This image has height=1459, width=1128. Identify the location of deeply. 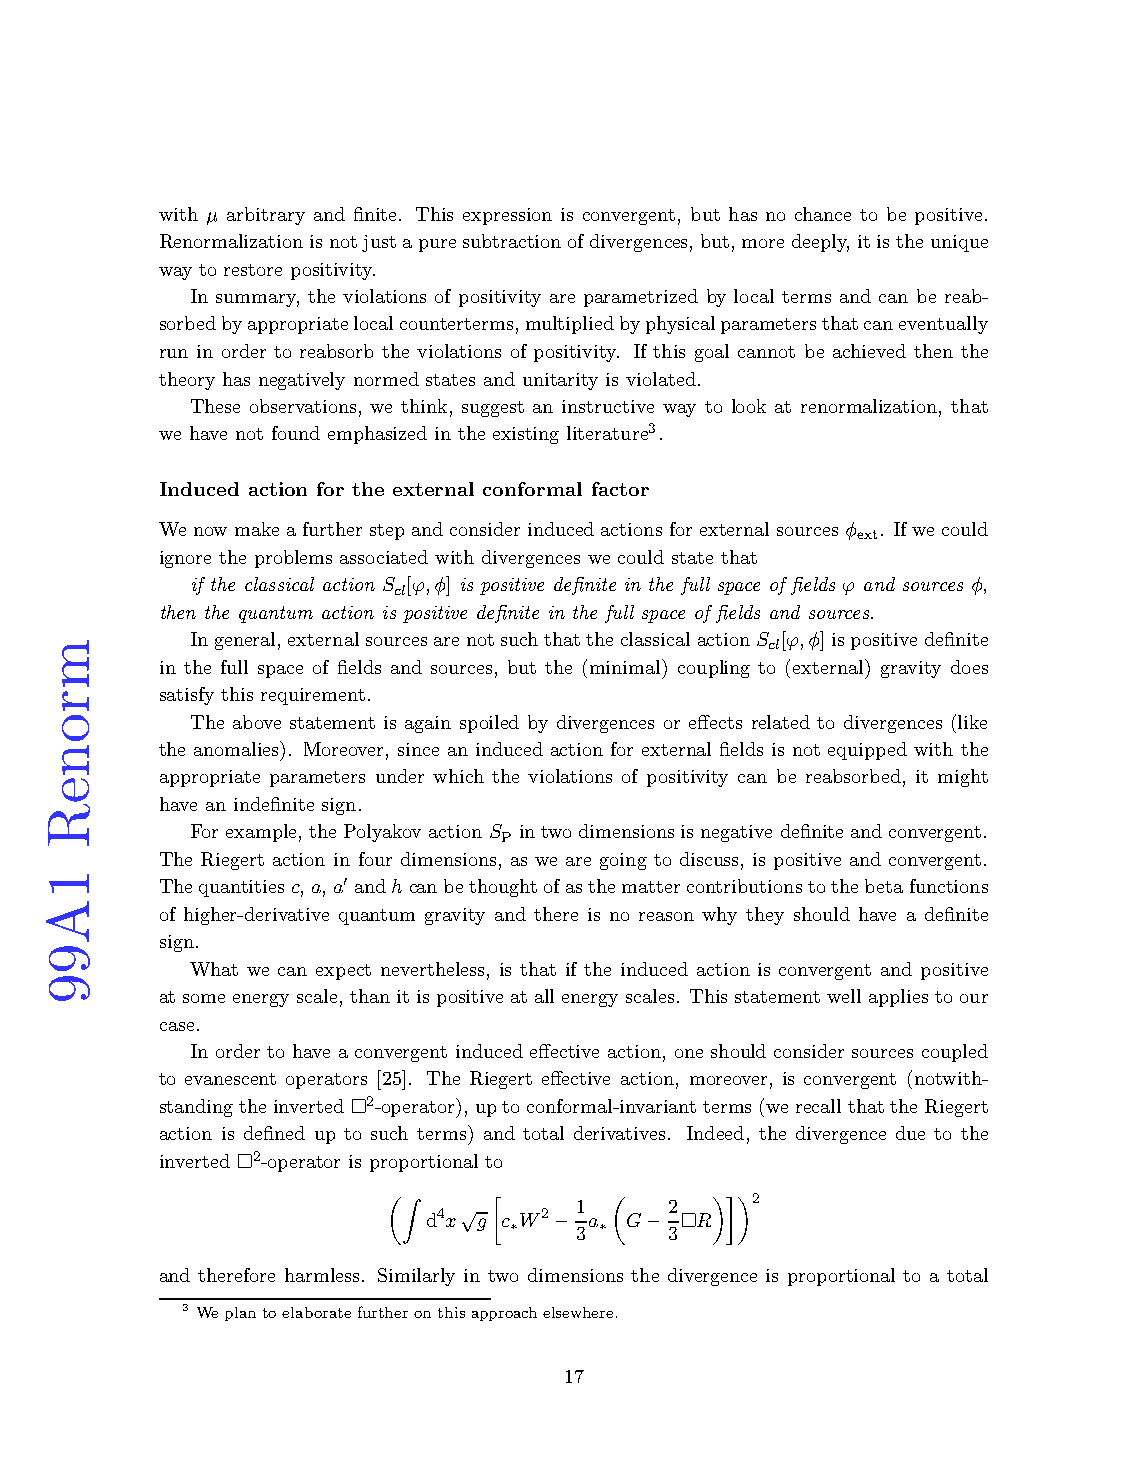
(820, 243).
